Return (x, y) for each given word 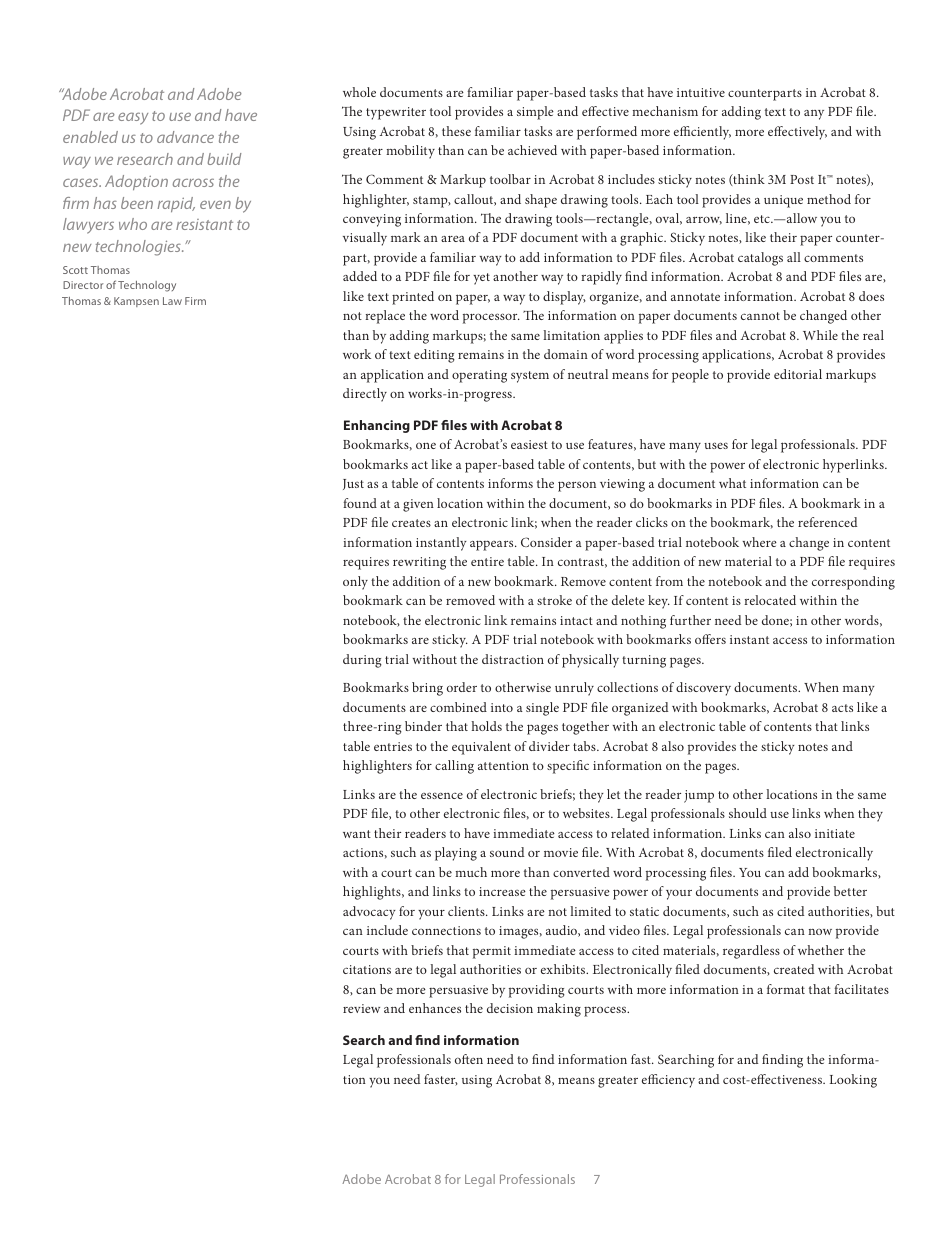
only (355, 583)
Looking (853, 1081)
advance (185, 137)
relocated (770, 600)
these (456, 131)
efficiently (702, 133)
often (469, 1059)
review (361, 1008)
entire (487, 561)
